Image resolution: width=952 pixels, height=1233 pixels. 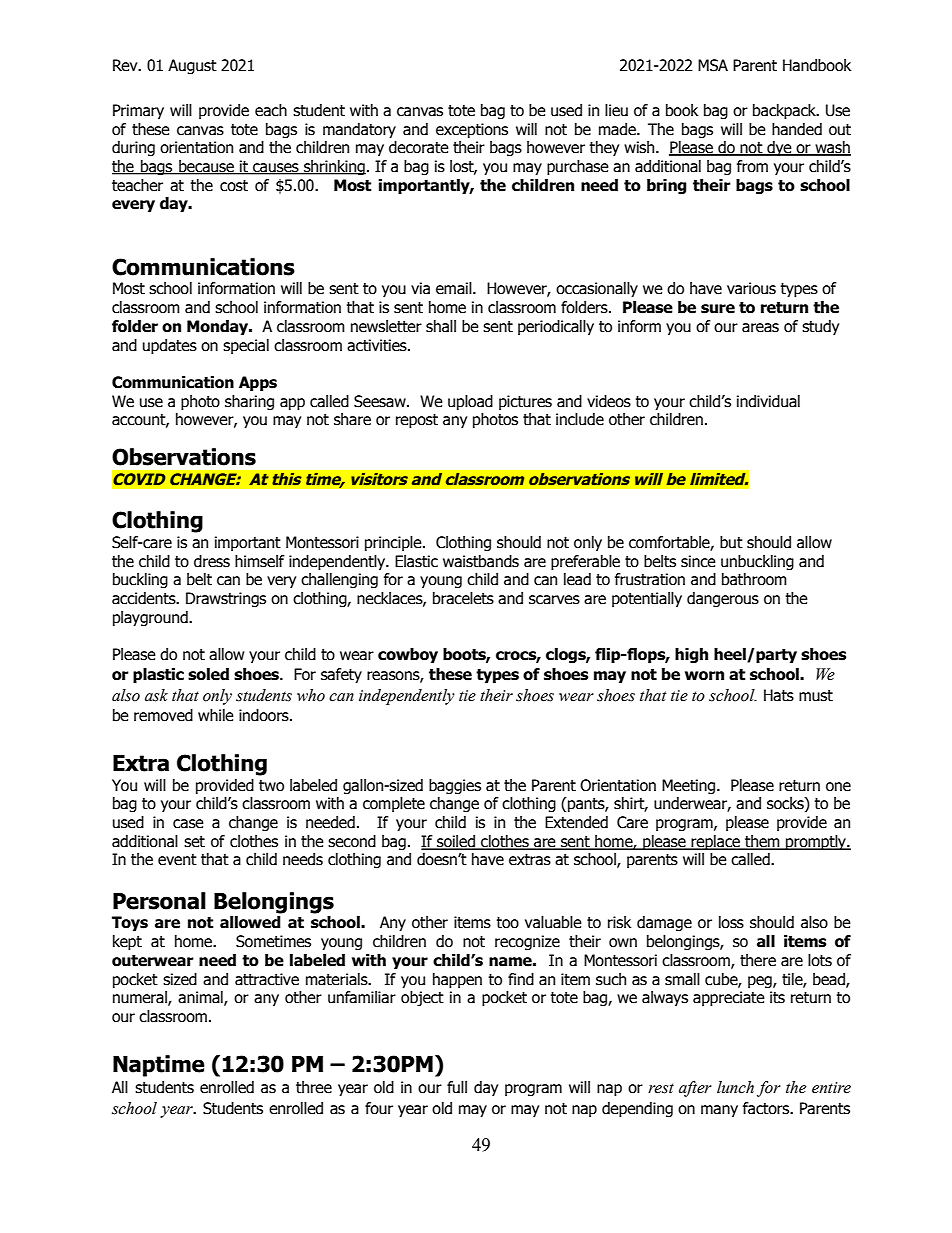 What do you see at coordinates (455, 786) in the image?
I see `baggies` at bounding box center [455, 786].
